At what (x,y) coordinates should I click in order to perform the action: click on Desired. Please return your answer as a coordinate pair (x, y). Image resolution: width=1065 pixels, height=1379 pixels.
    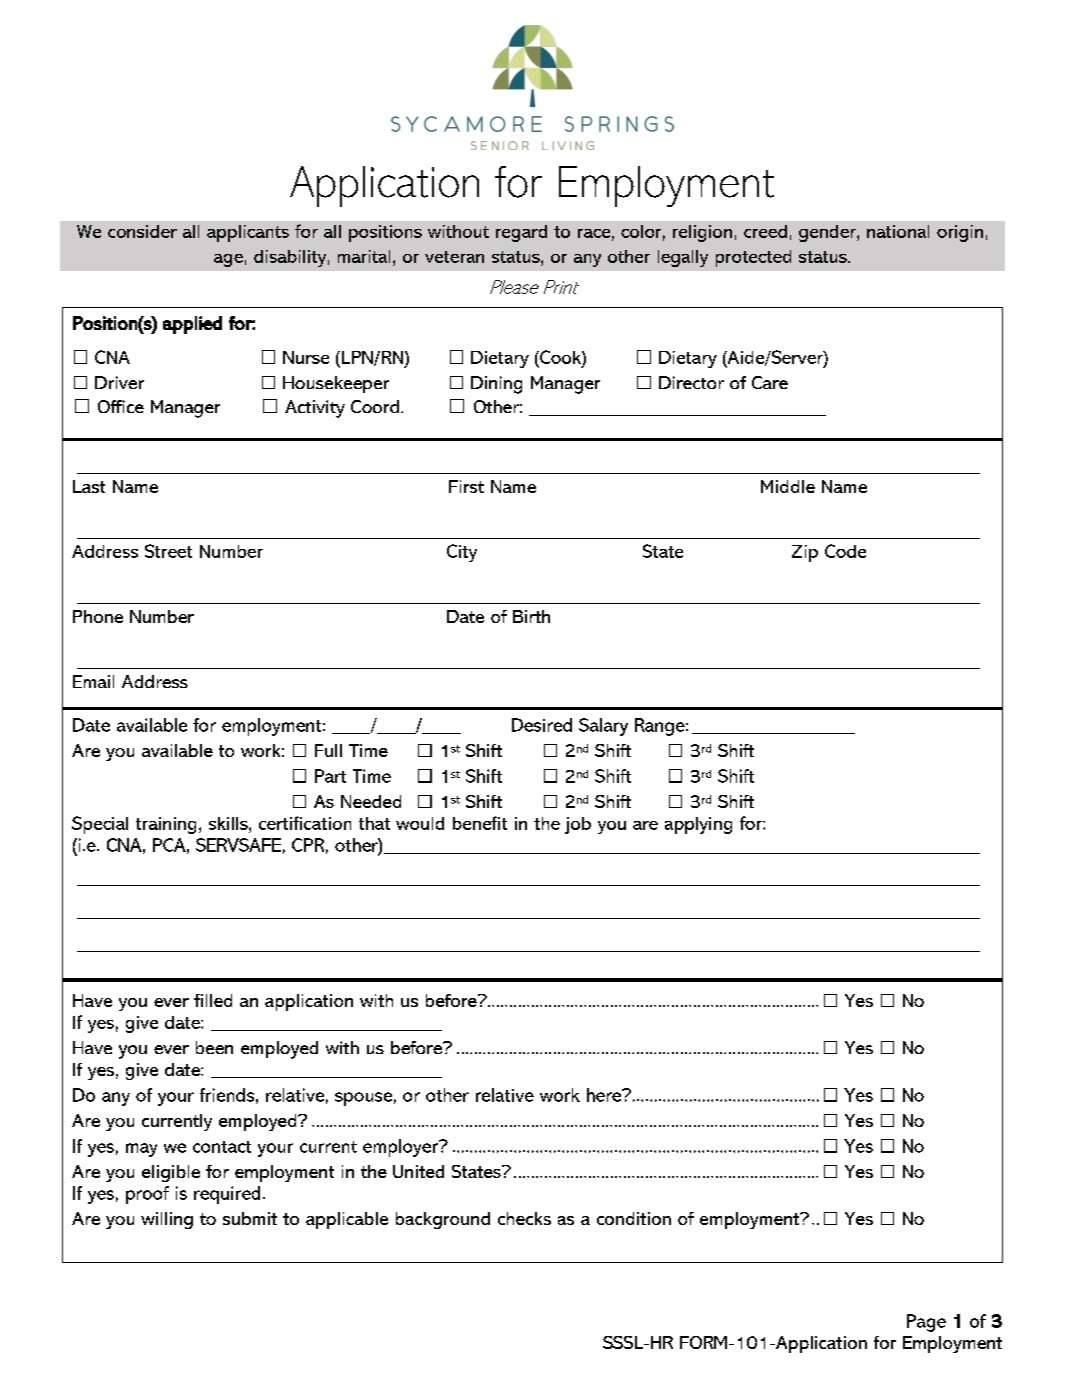
    Looking at the image, I should click on (542, 725).
